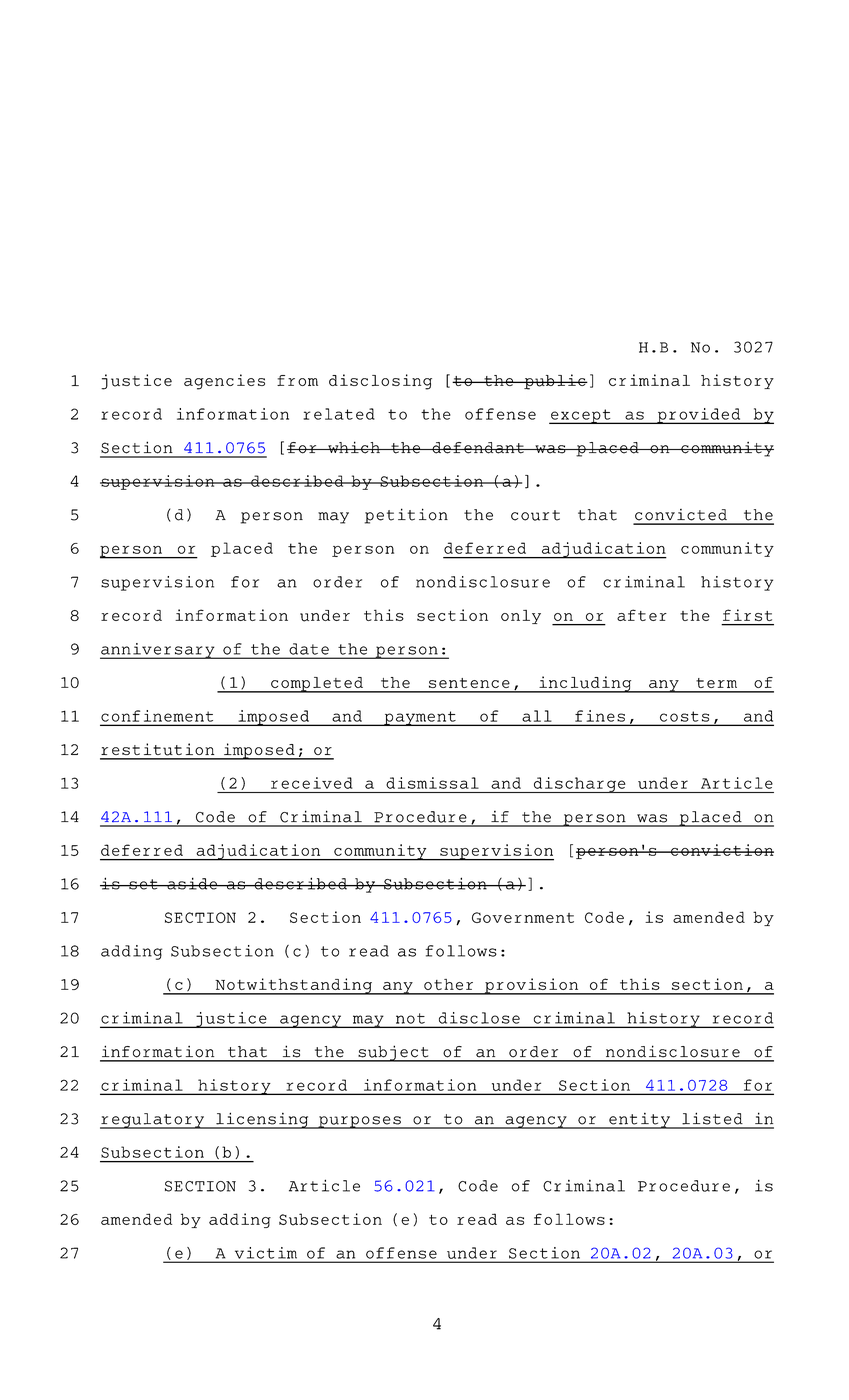 The height and width of the image is (1400, 849). I want to click on conviction, so click(721, 850).
